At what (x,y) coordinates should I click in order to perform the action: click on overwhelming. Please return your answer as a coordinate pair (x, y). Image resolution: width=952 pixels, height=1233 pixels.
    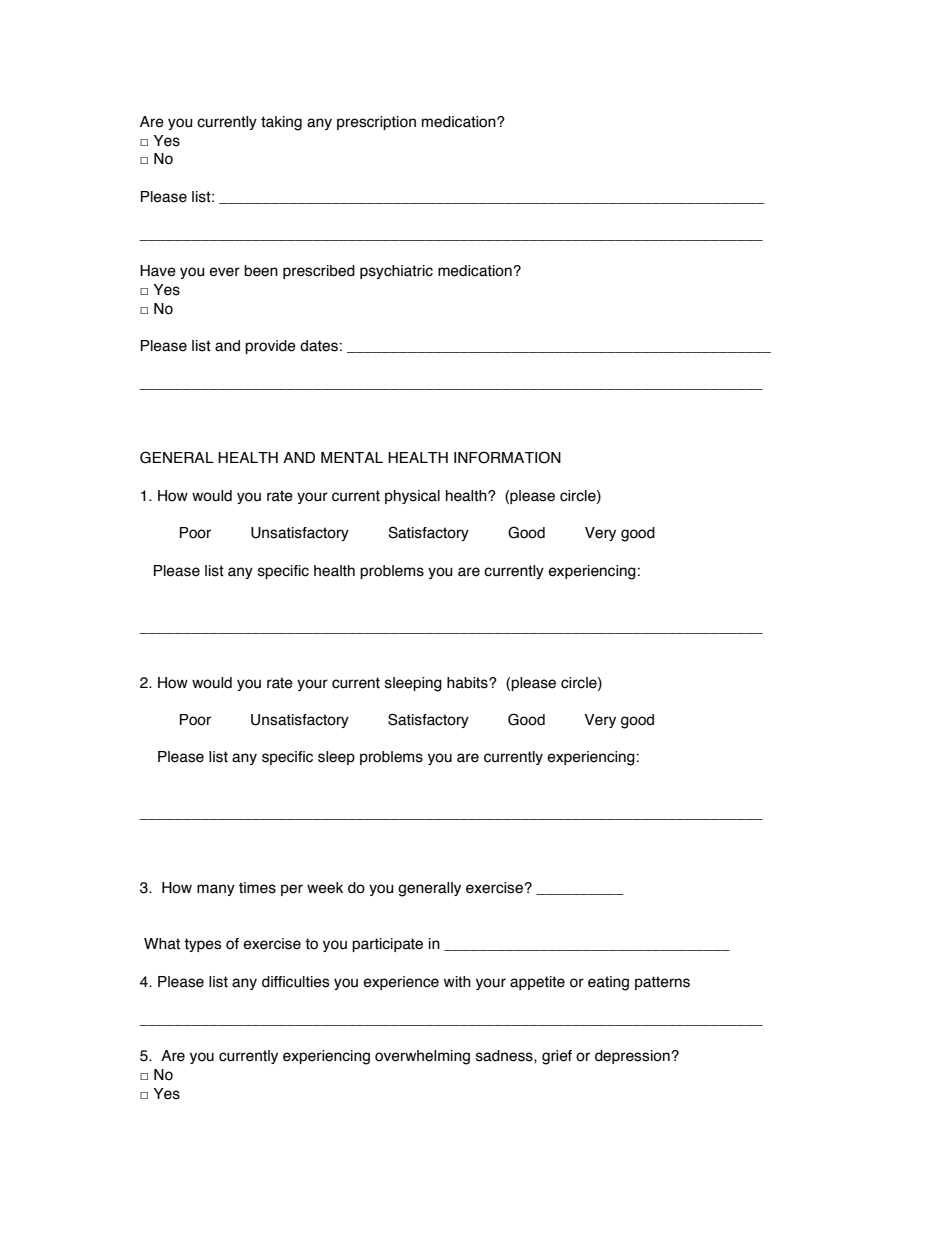
    Looking at the image, I should click on (422, 1057).
